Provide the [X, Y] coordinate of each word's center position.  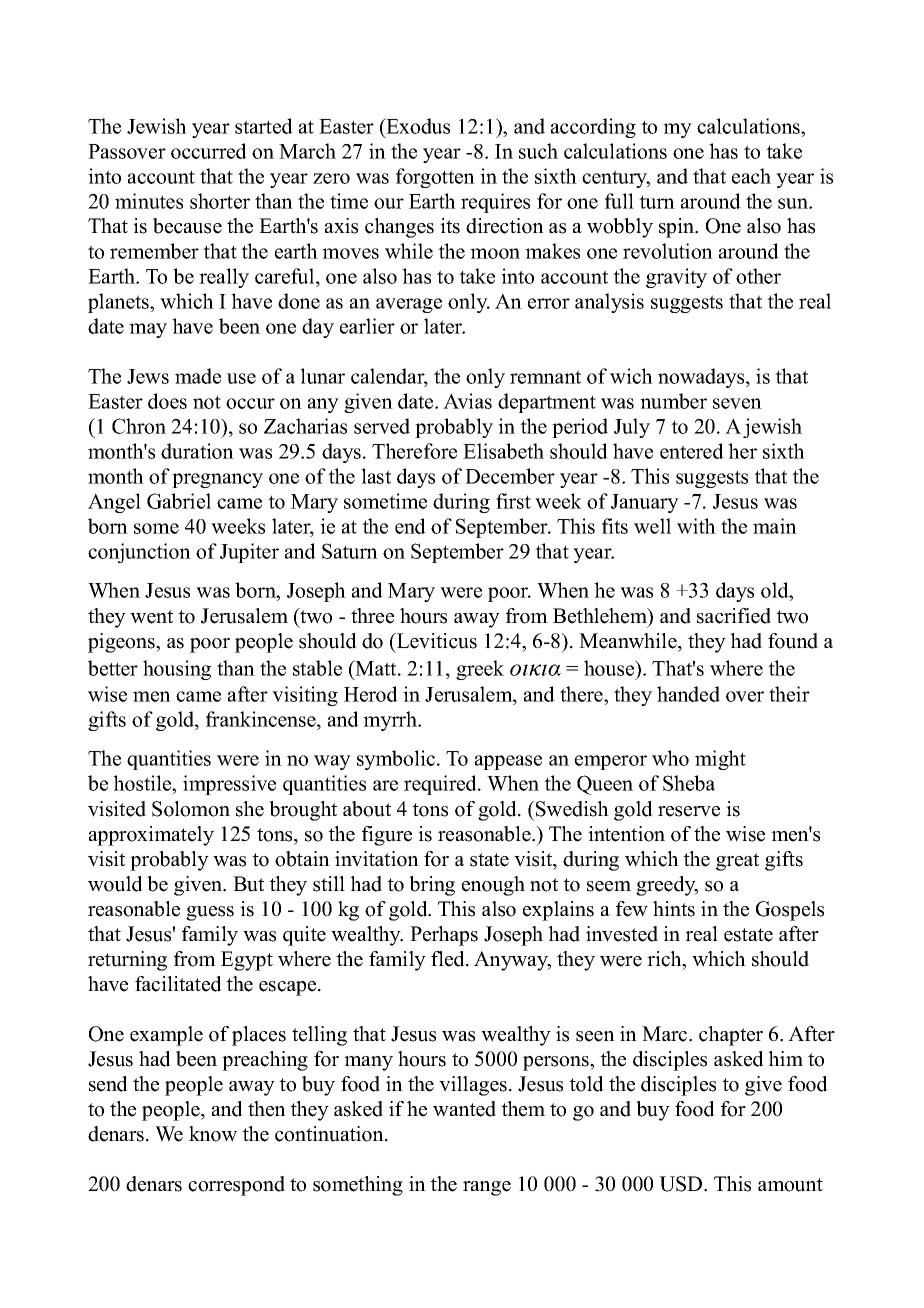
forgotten [435, 178]
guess [210, 913]
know [213, 1134]
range [487, 1188]
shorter [220, 201]
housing [177, 670]
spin [678, 228]
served [382, 426]
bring [432, 886]
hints [674, 909]
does [167, 401]
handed [688, 694]
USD [682, 1184]
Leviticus [436, 641]
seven [737, 403]
